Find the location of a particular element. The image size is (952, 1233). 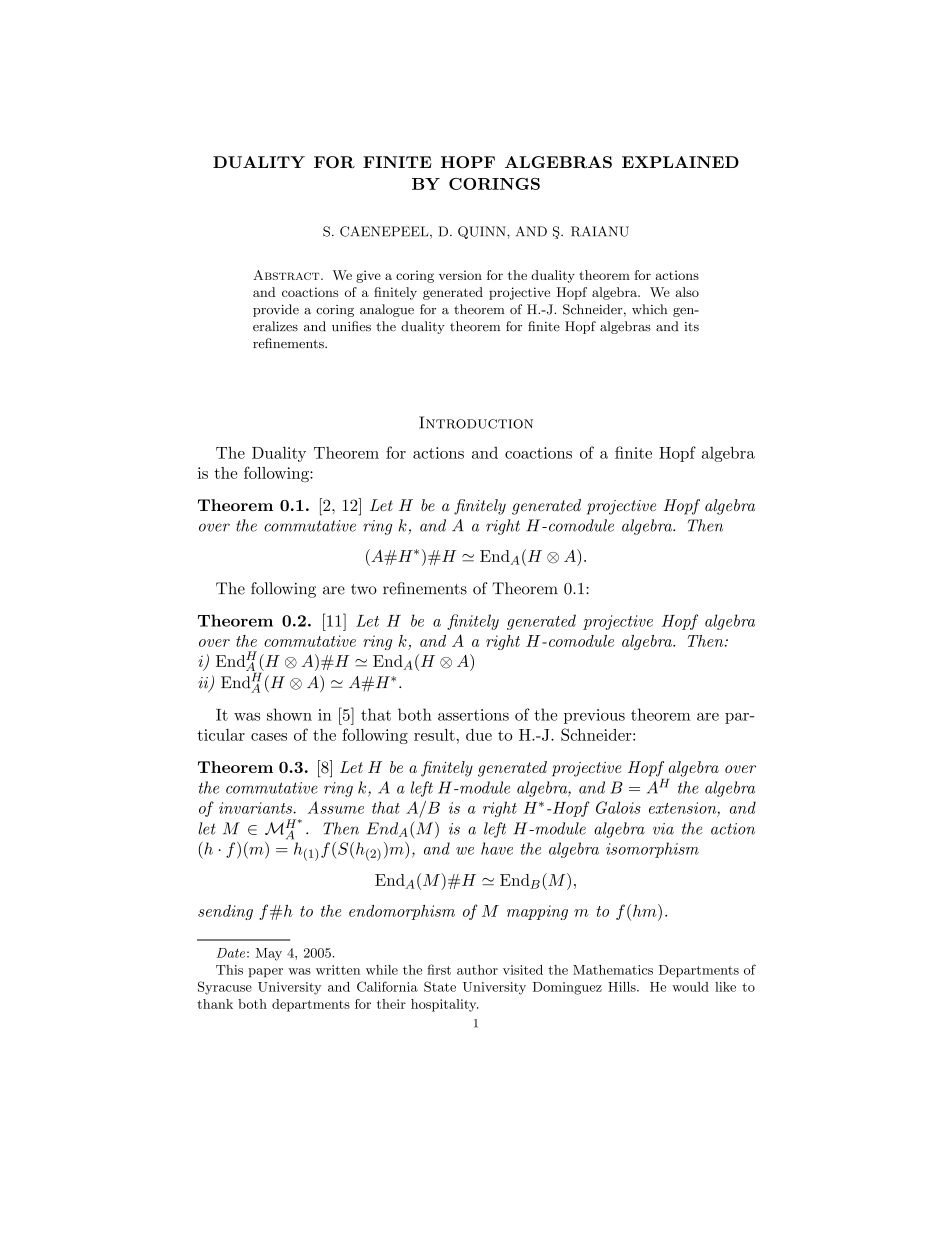

paper is located at coordinates (265, 972).
